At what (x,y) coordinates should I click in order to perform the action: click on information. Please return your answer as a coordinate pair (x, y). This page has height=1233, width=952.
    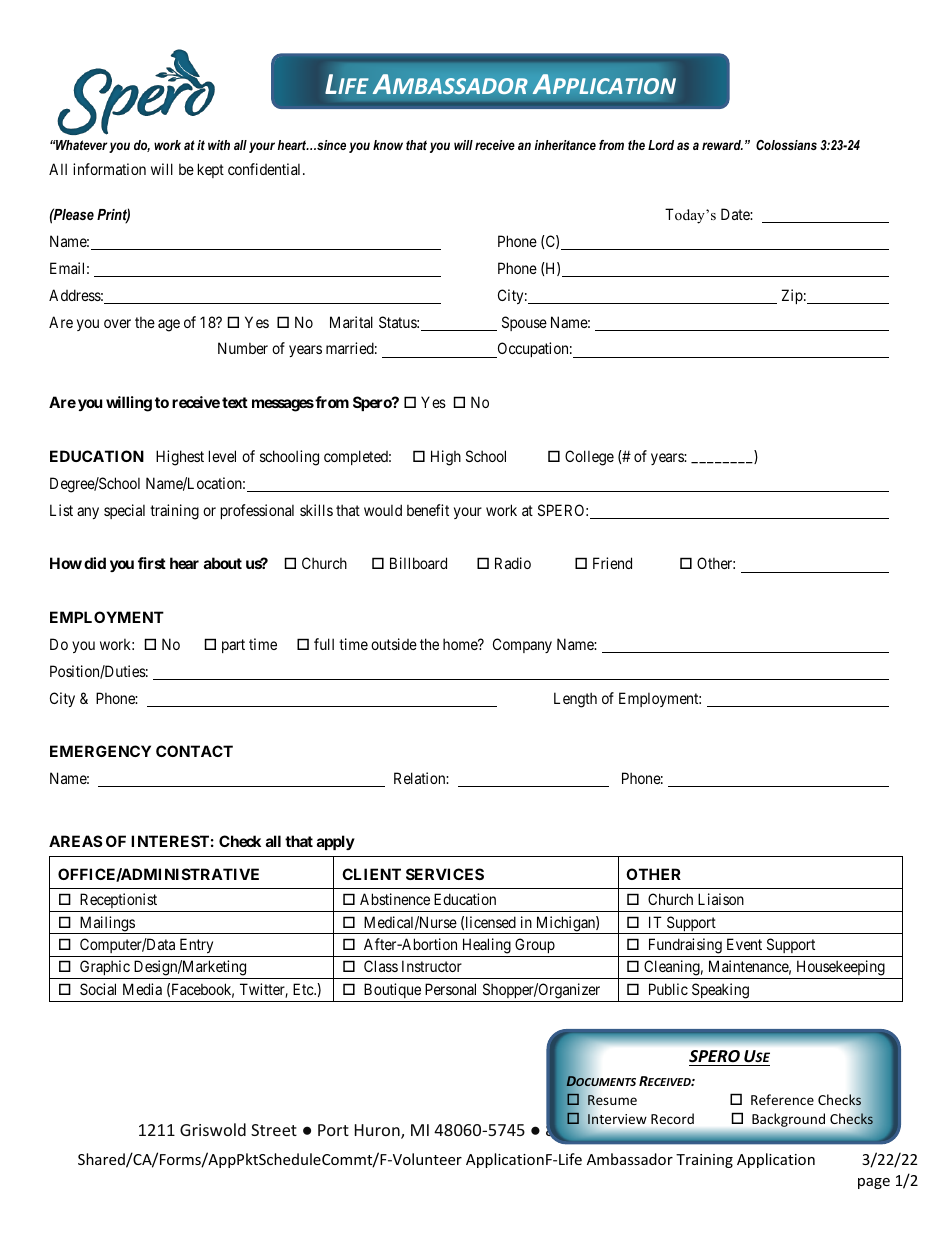
    Looking at the image, I should click on (109, 169).
